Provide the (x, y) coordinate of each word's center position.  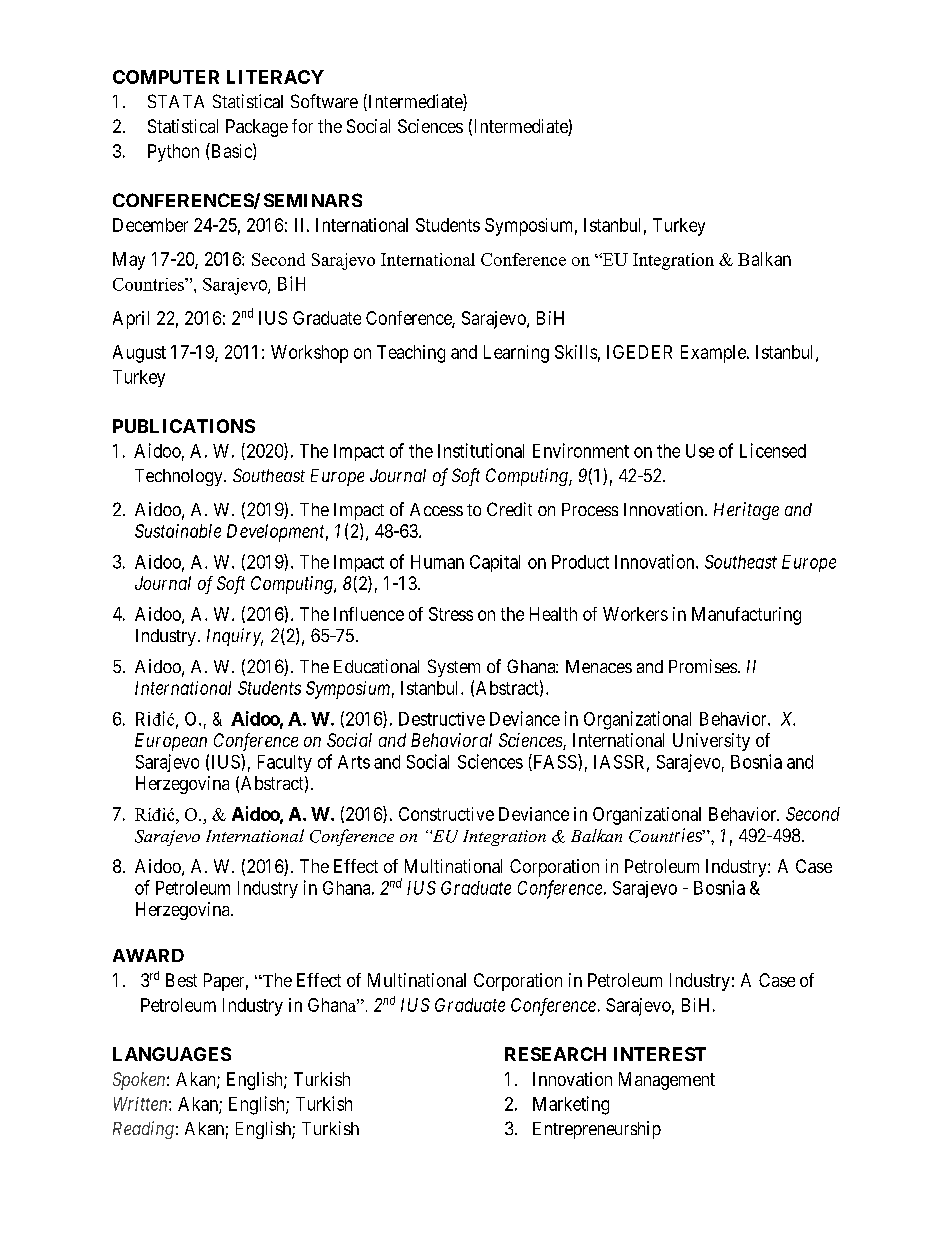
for (302, 126)
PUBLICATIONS (184, 426)
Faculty (285, 763)
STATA (176, 101)
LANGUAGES (172, 1054)
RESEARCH (555, 1054)
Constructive (446, 814)
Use (700, 451)
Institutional (481, 450)
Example (714, 354)
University (711, 742)
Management (667, 1081)
